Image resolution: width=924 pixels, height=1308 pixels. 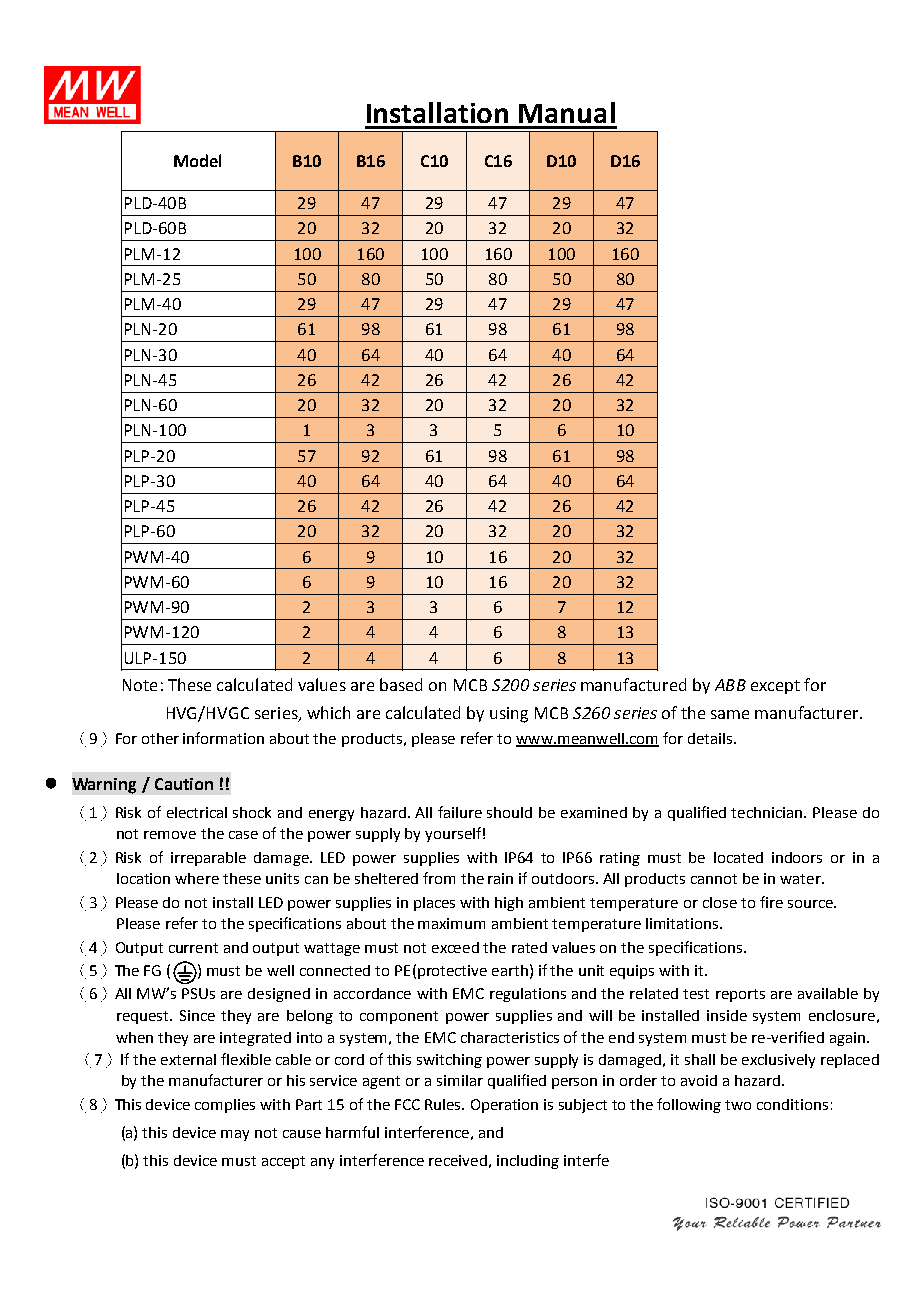 What do you see at coordinates (401, 684) in the screenshot?
I see `based` at bounding box center [401, 684].
